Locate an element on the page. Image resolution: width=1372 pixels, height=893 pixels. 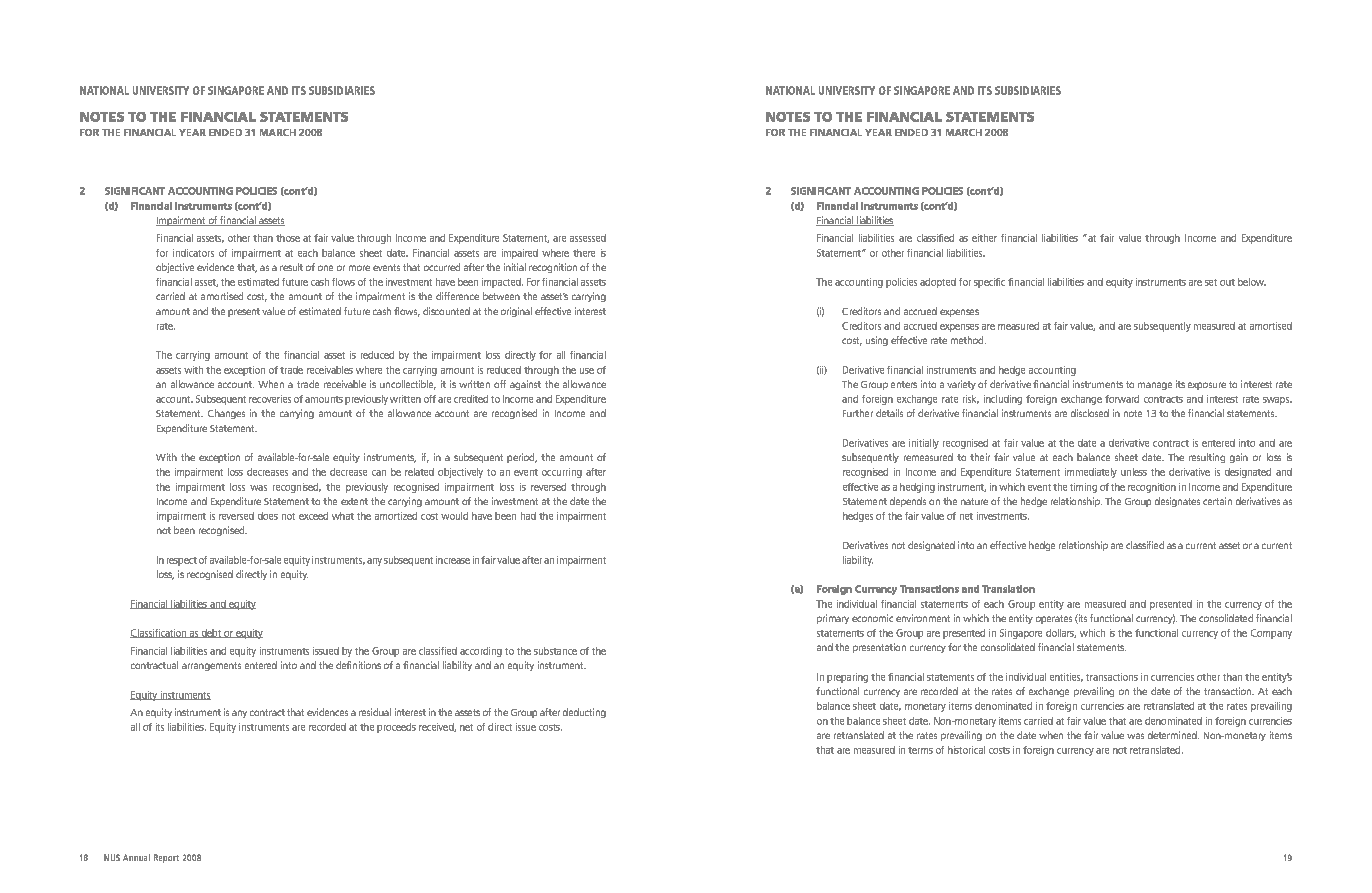
arrangements is located at coordinates (211, 666).
